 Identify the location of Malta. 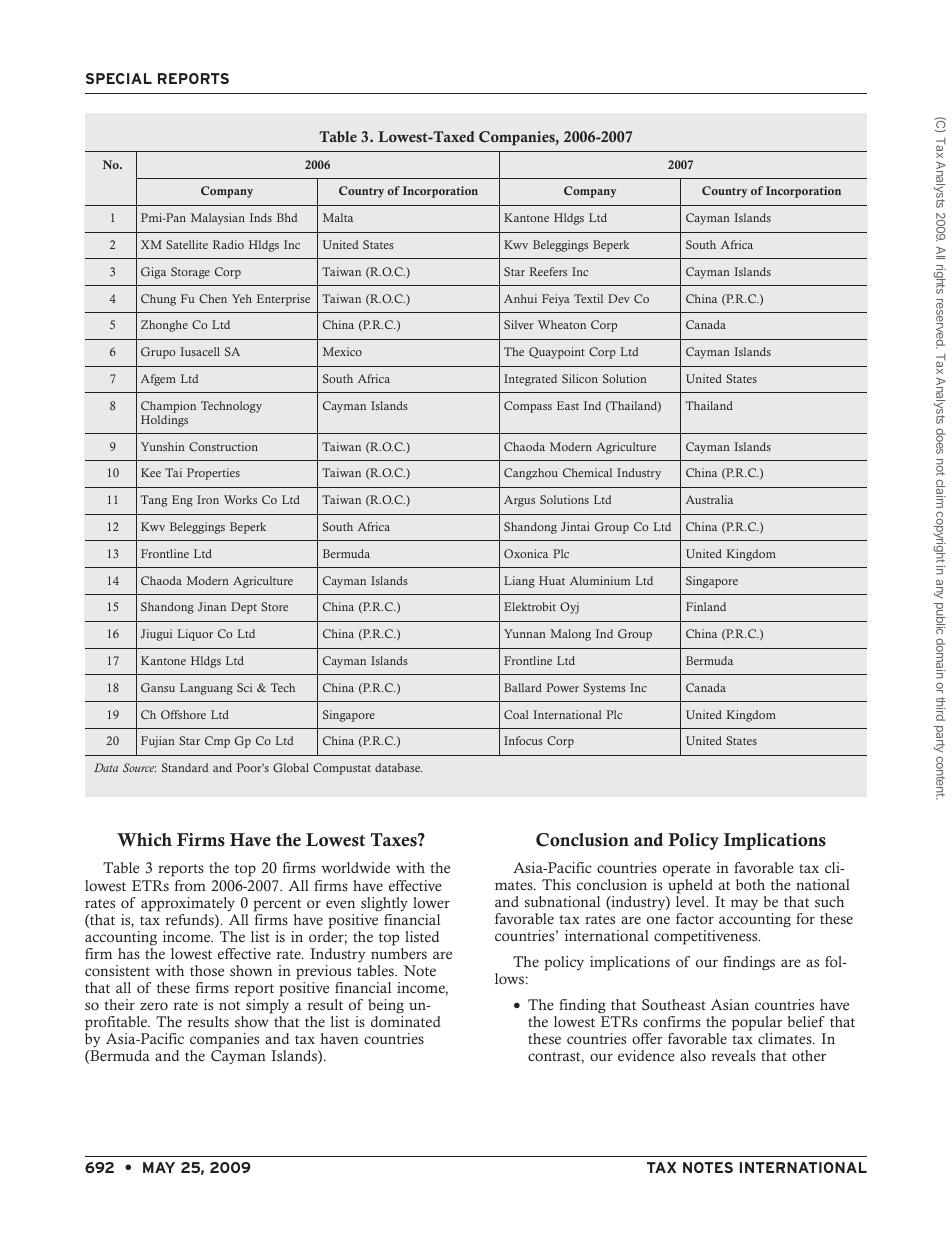
(337, 217).
